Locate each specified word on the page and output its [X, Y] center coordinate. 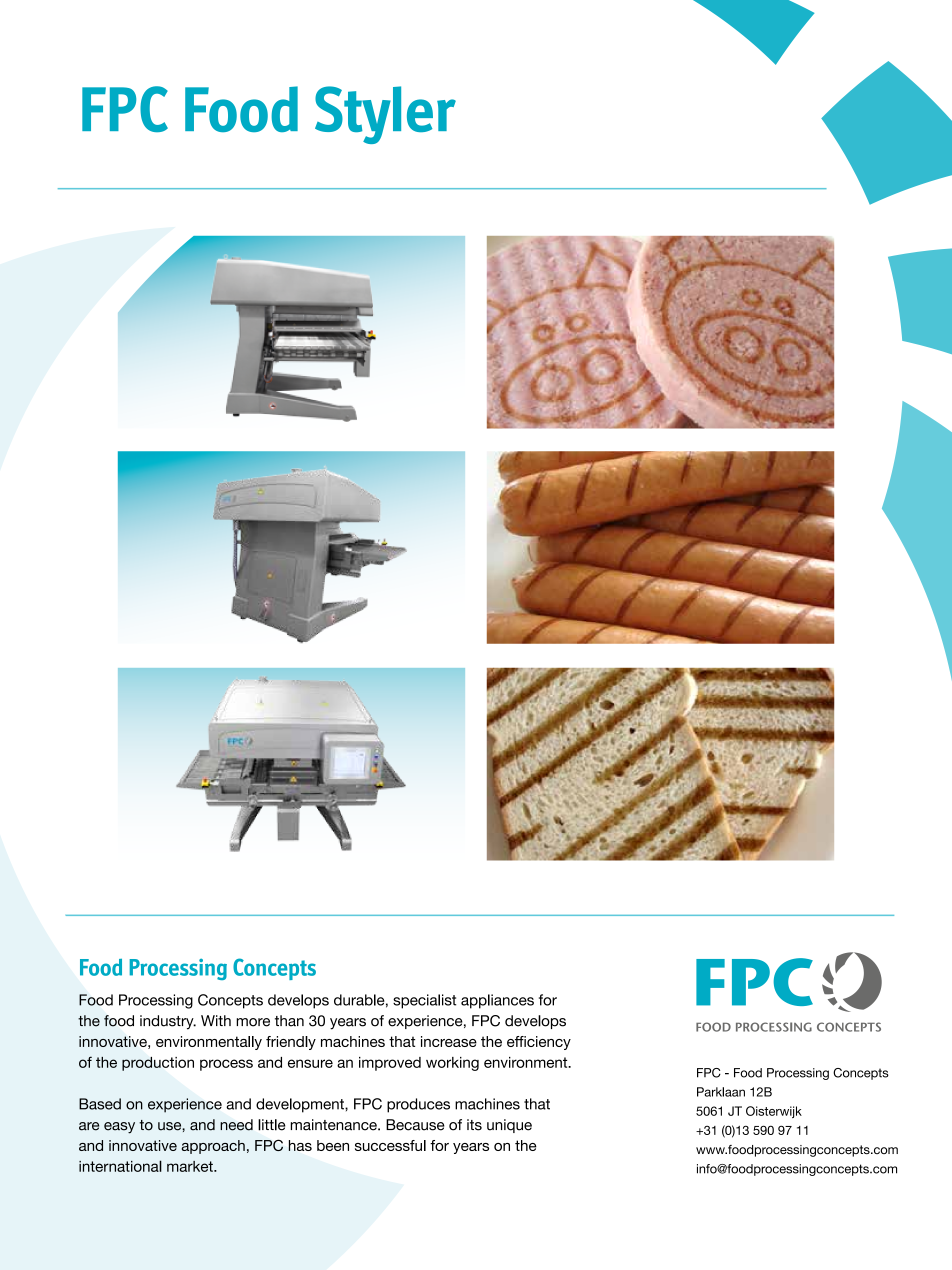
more [253, 1022]
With [216, 1020]
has [300, 1145]
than [289, 1021]
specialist [424, 1001]
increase [449, 1041]
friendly [291, 1043]
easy [119, 1128]
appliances [497, 1001]
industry [168, 1022]
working [452, 1064]
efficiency [539, 1043]
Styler [385, 115]
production [158, 1064]
